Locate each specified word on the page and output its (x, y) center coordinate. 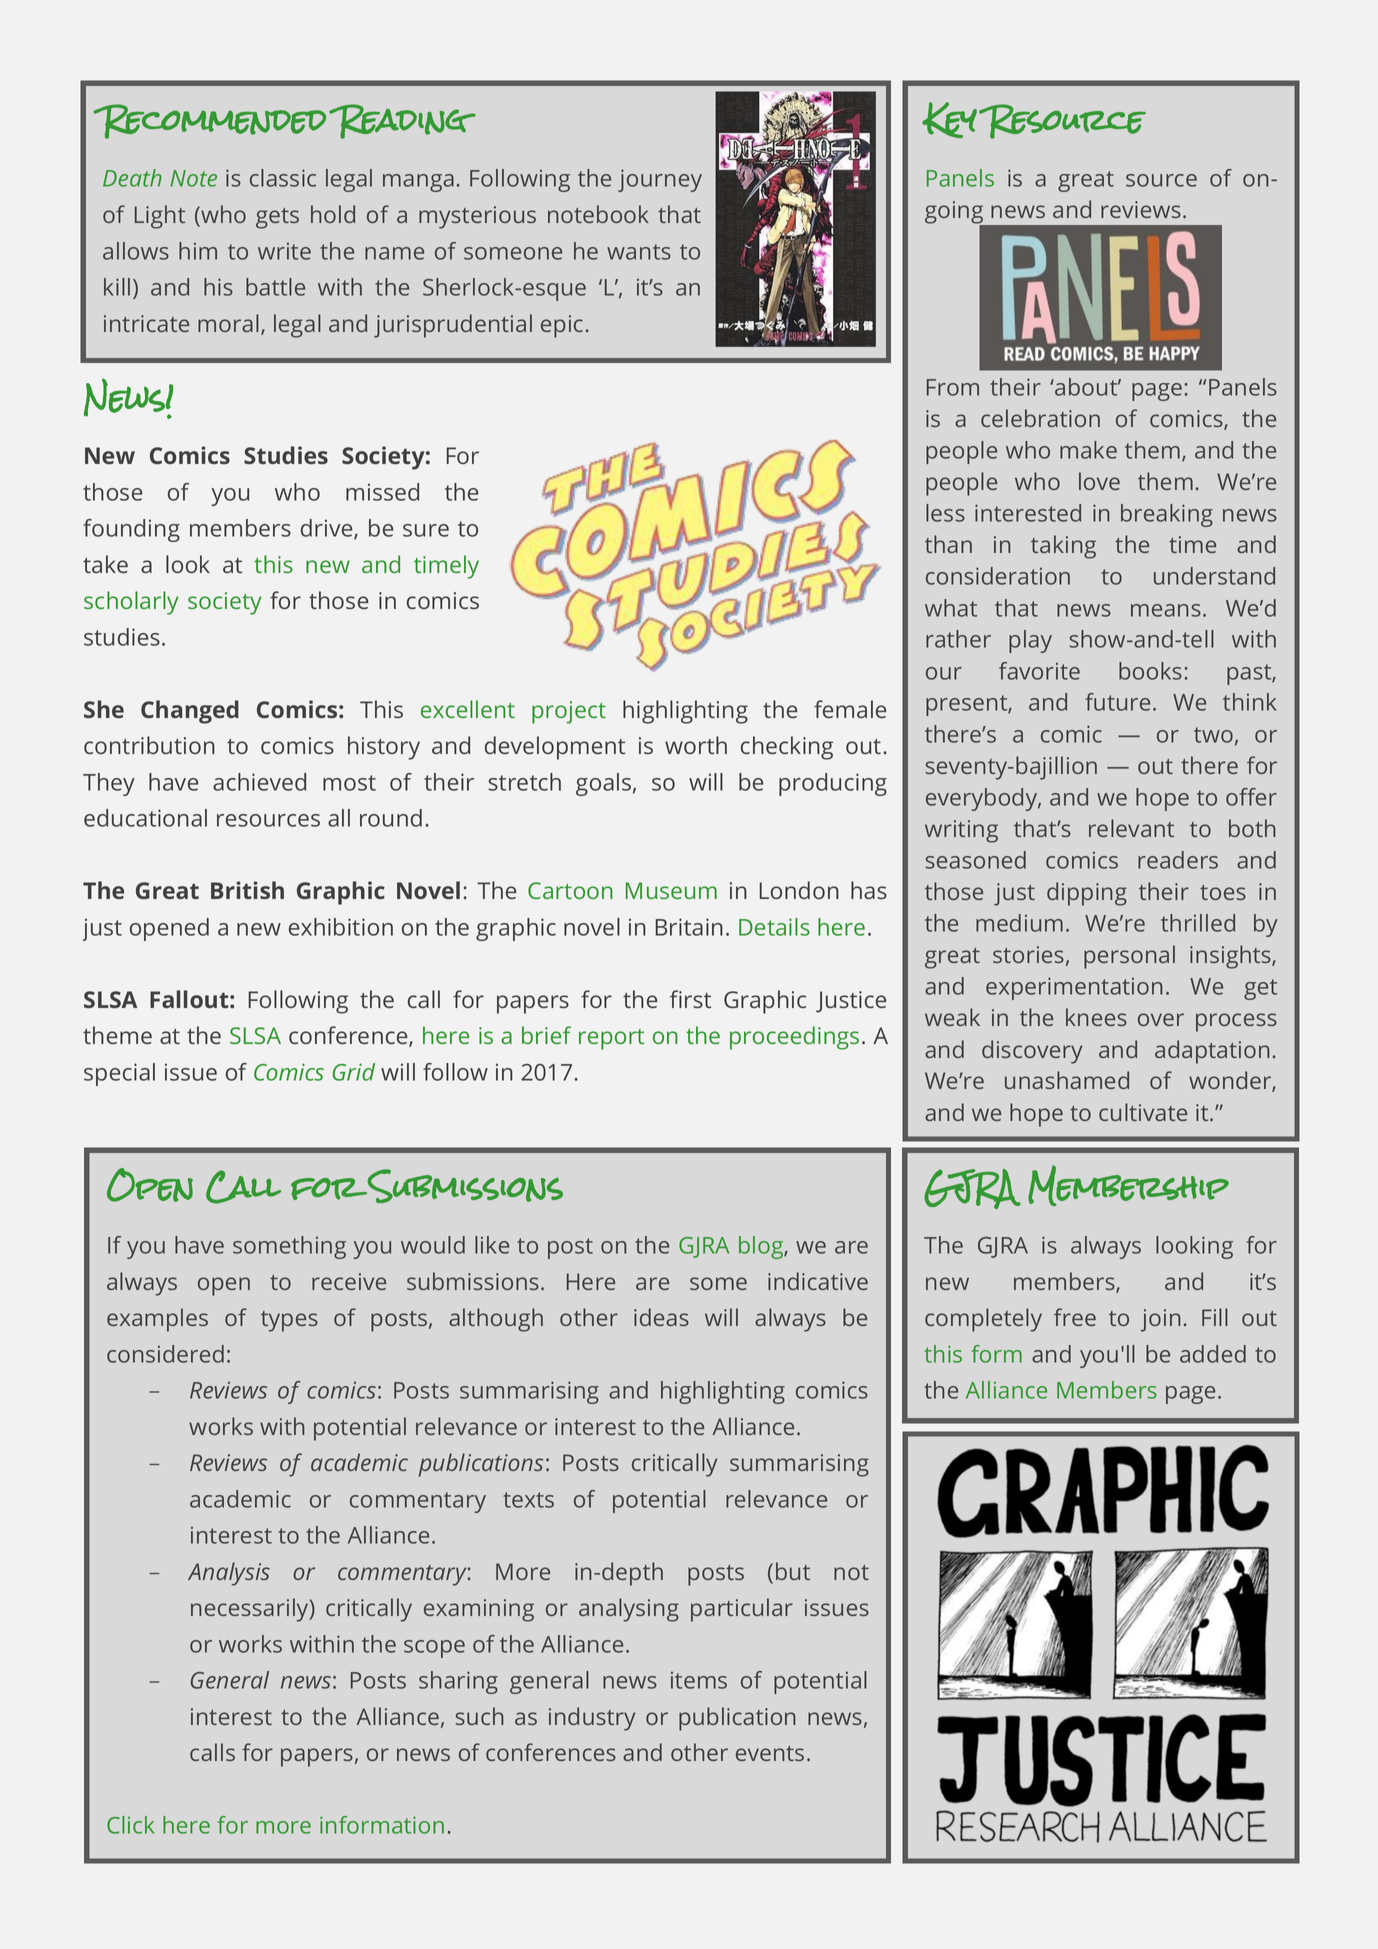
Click (130, 1825)
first (690, 999)
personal (1129, 957)
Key (949, 120)
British (247, 890)
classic (283, 178)
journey (660, 180)
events (770, 1753)
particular (742, 1610)
